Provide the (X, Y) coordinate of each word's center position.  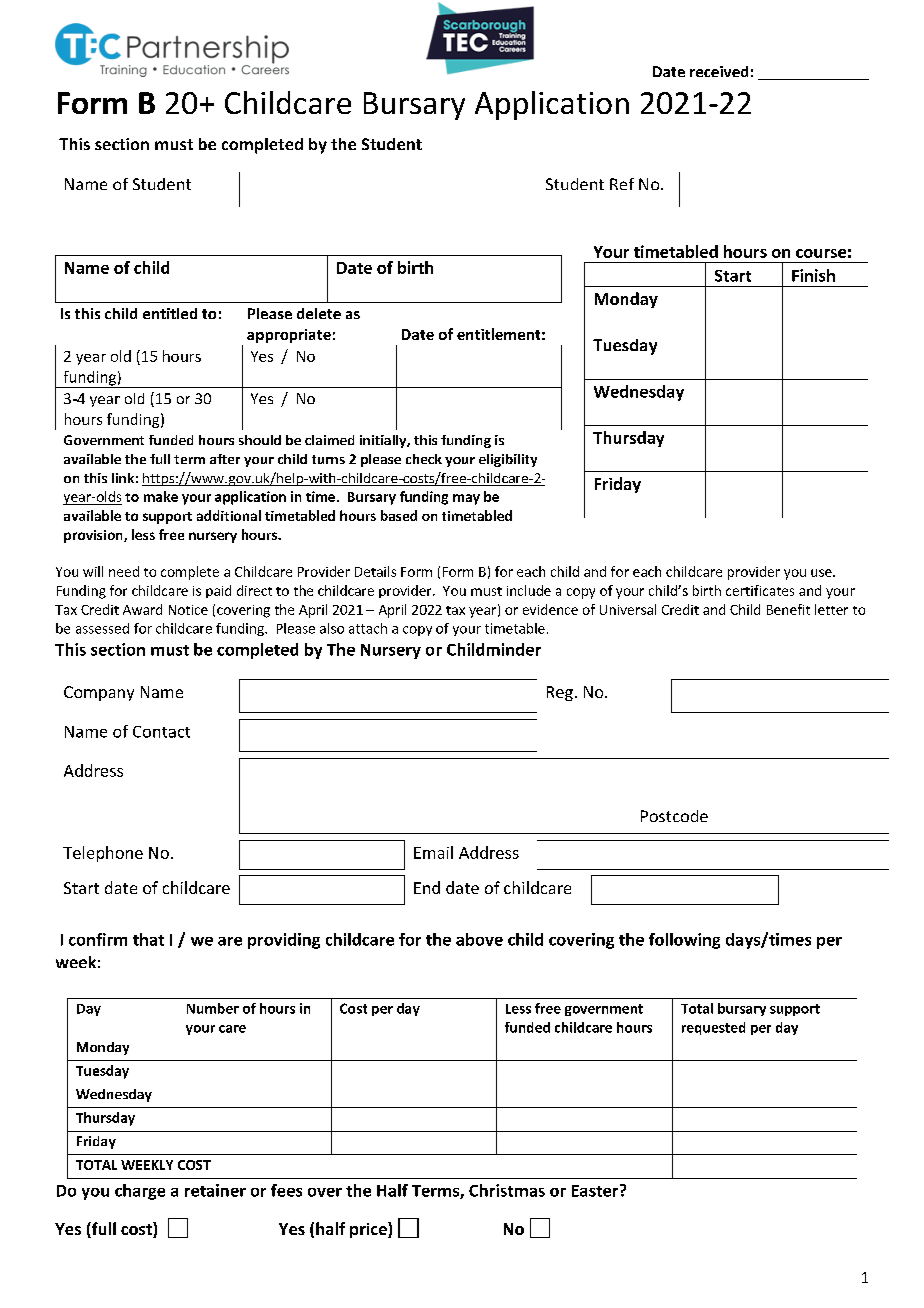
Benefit (788, 609)
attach (368, 628)
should (260, 440)
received (719, 71)
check (424, 459)
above (479, 939)
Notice (188, 610)
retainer (215, 1190)
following (684, 941)
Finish (813, 275)
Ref (622, 184)
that (148, 939)
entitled (170, 313)
